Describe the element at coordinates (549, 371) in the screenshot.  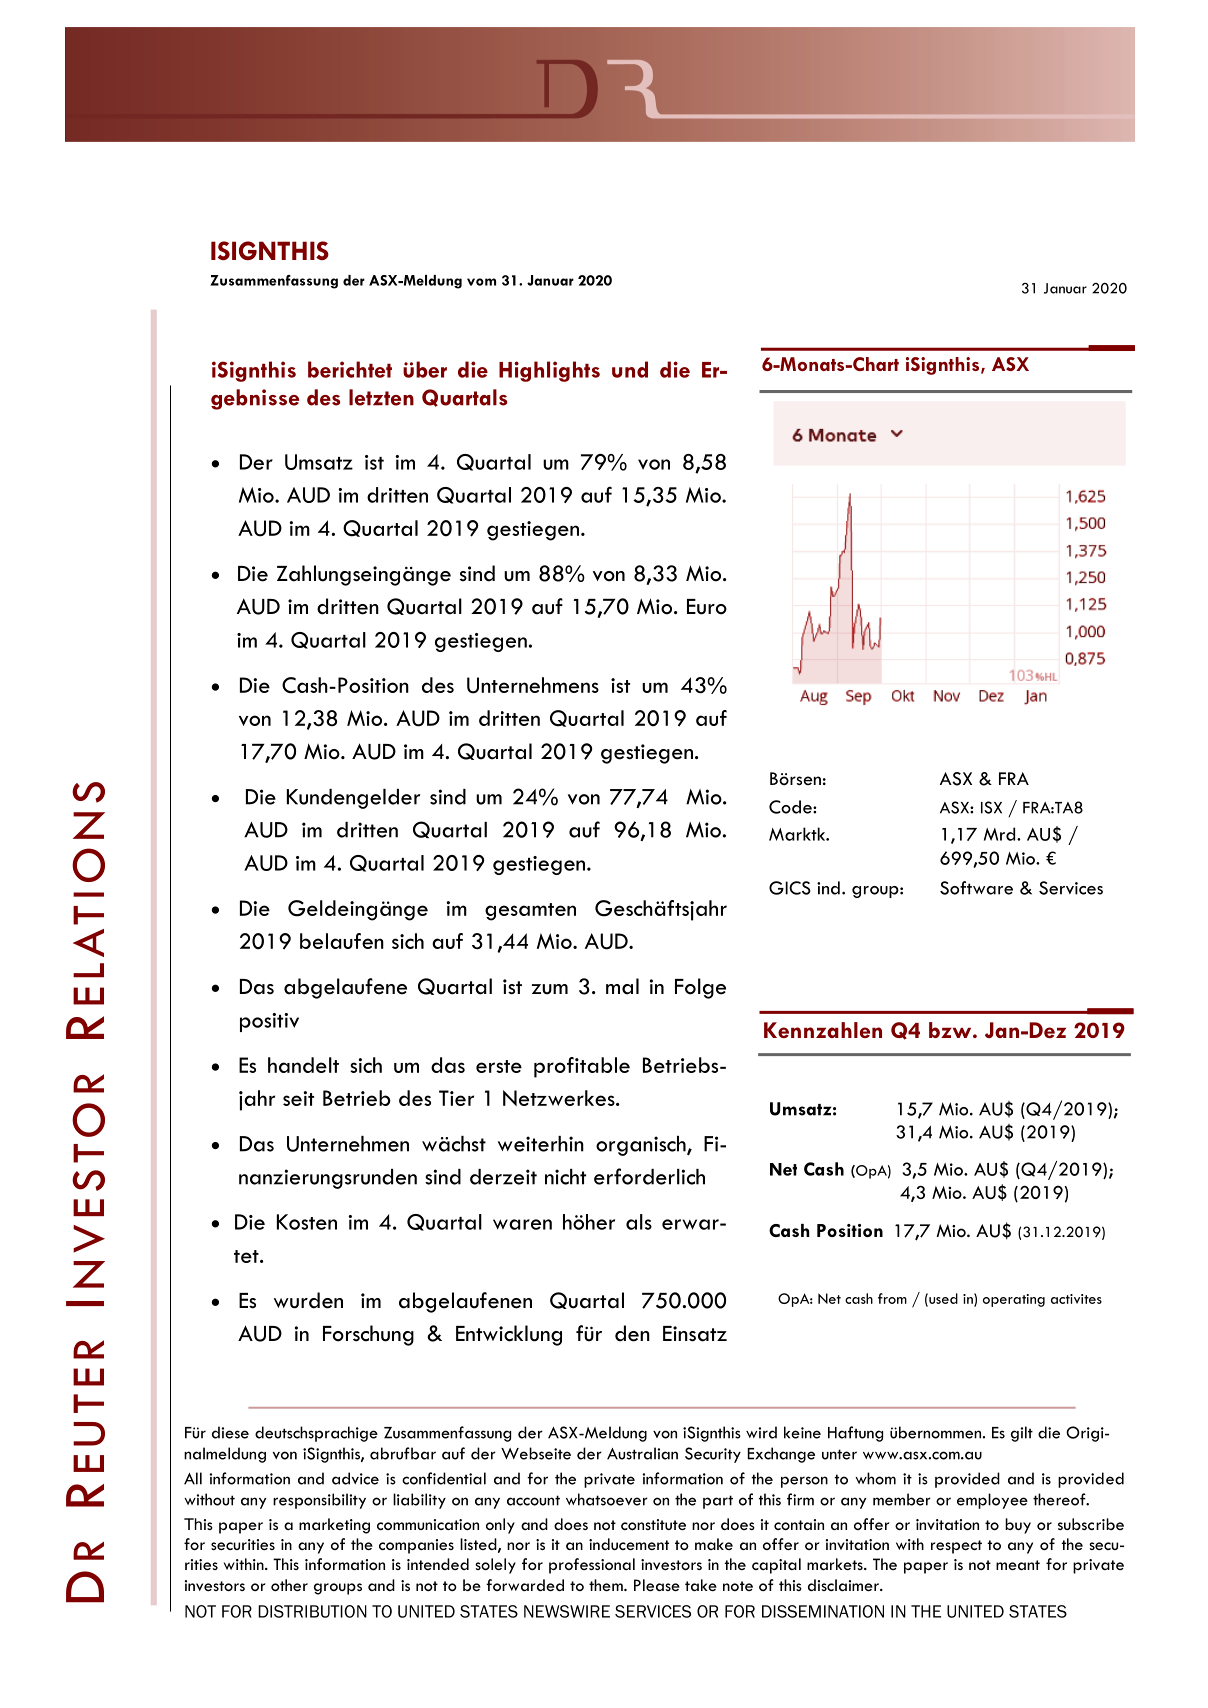
I see `Highlights` at that location.
